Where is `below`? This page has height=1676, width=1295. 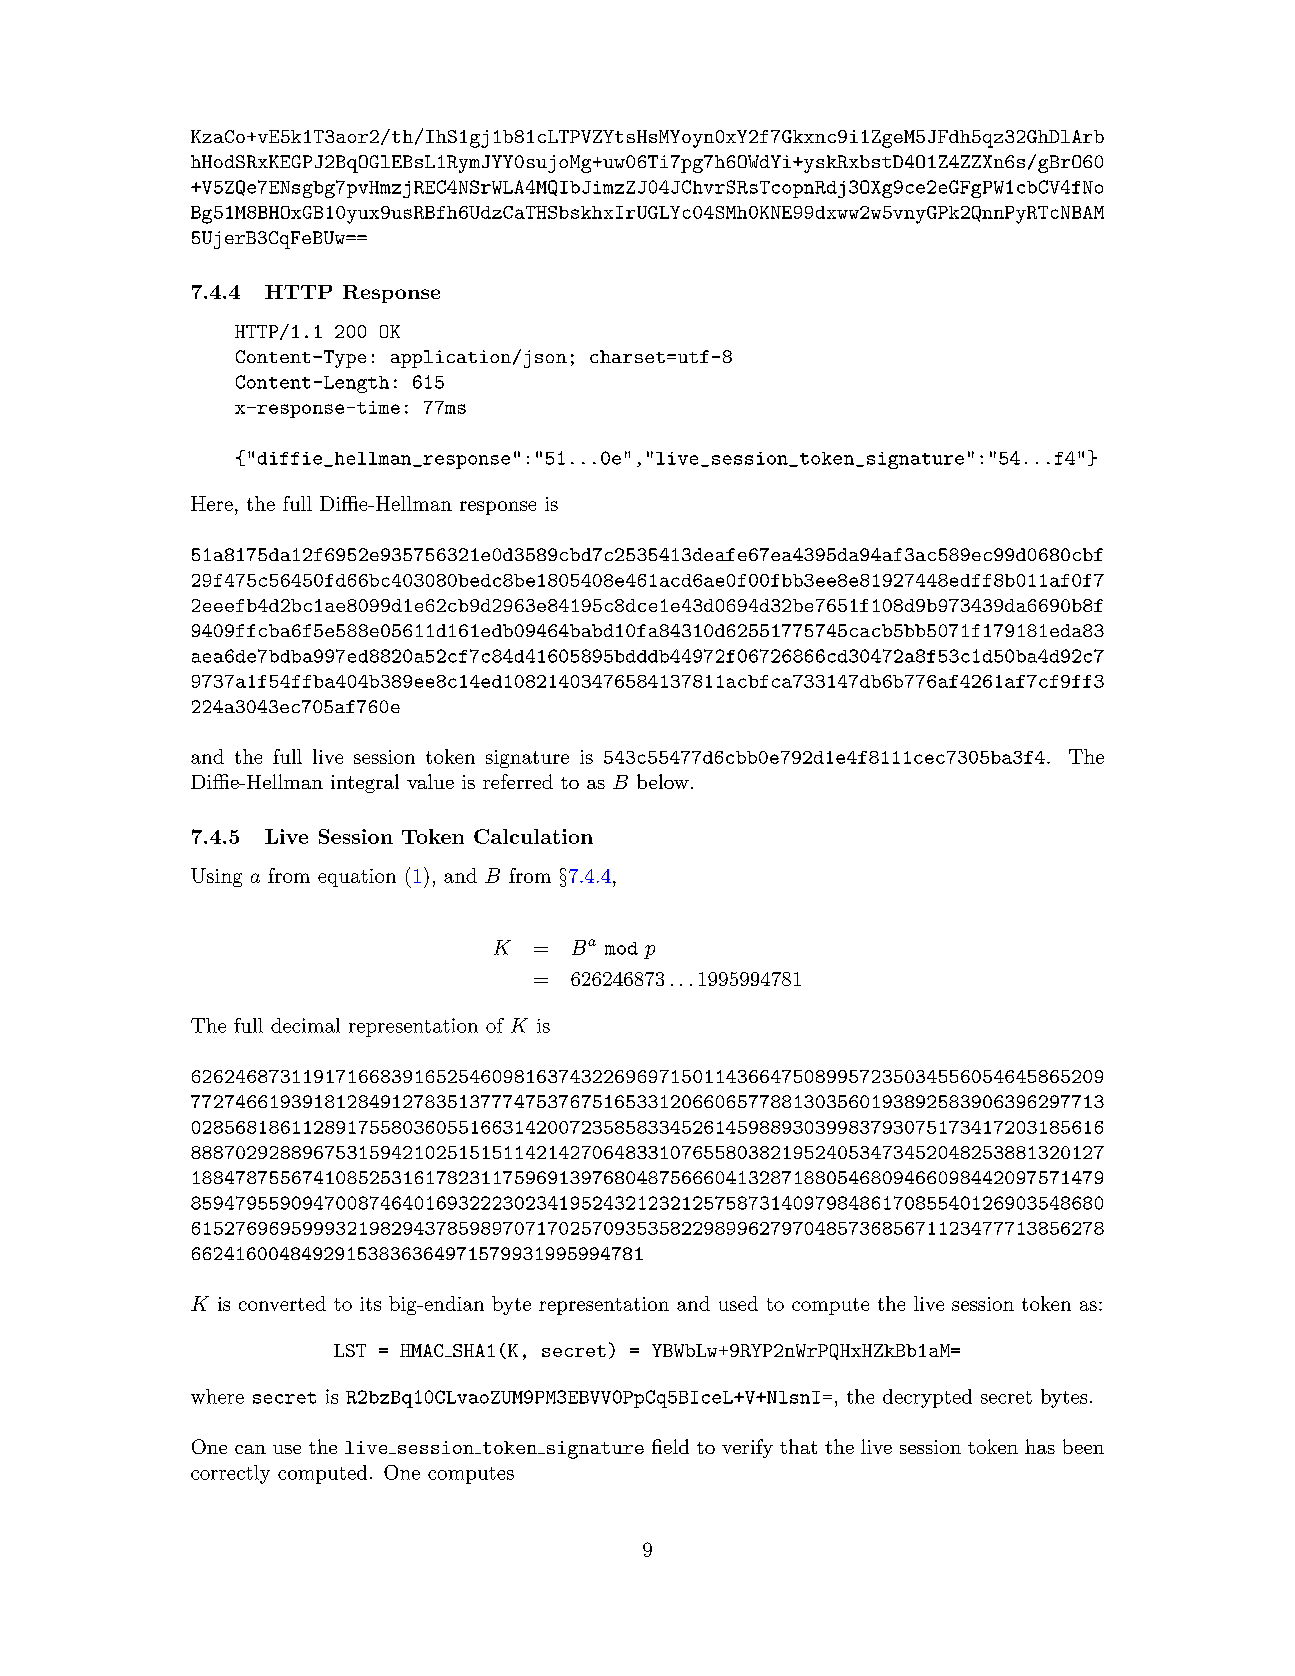
below is located at coordinates (663, 781).
